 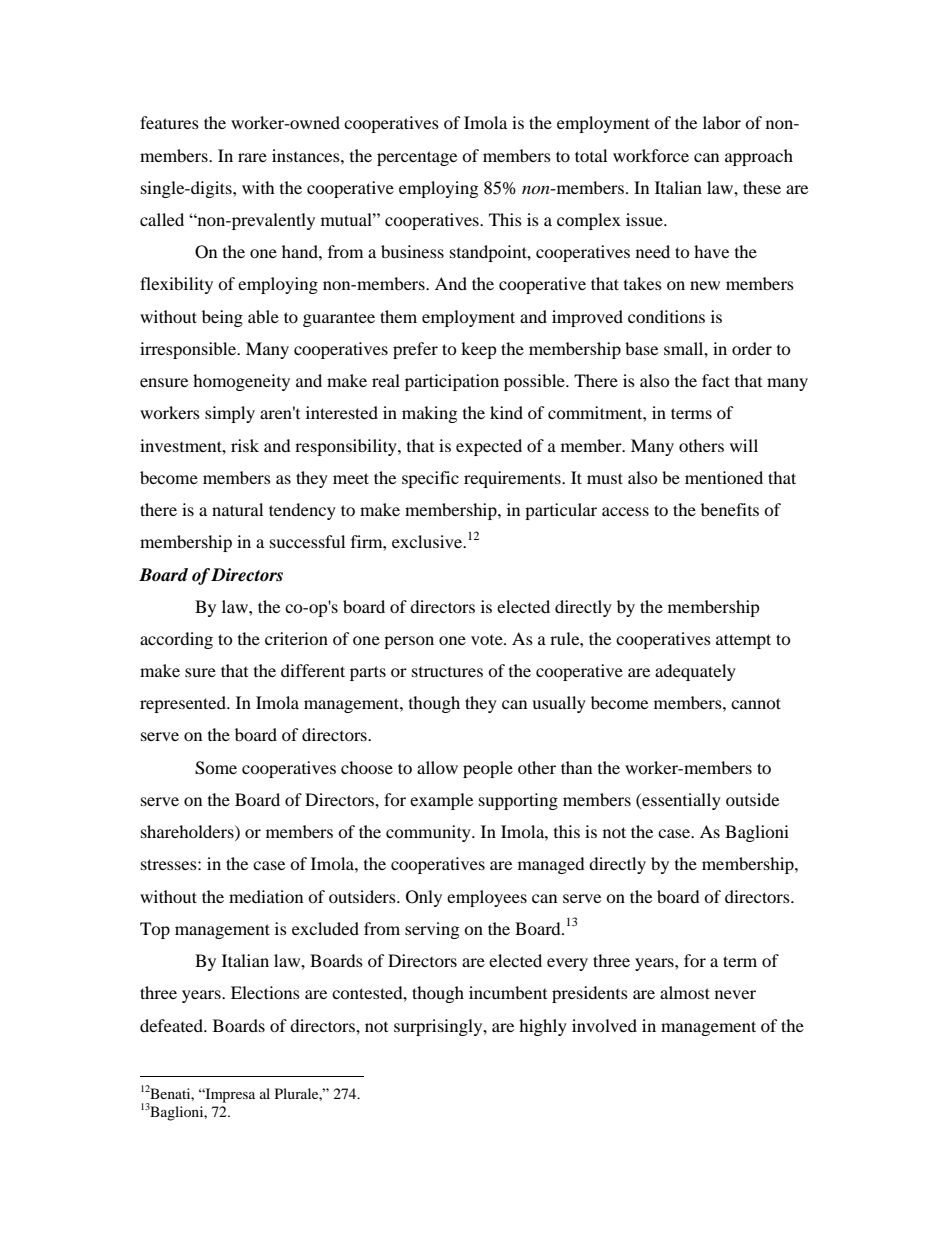 I want to click on workforce, so click(x=651, y=155).
